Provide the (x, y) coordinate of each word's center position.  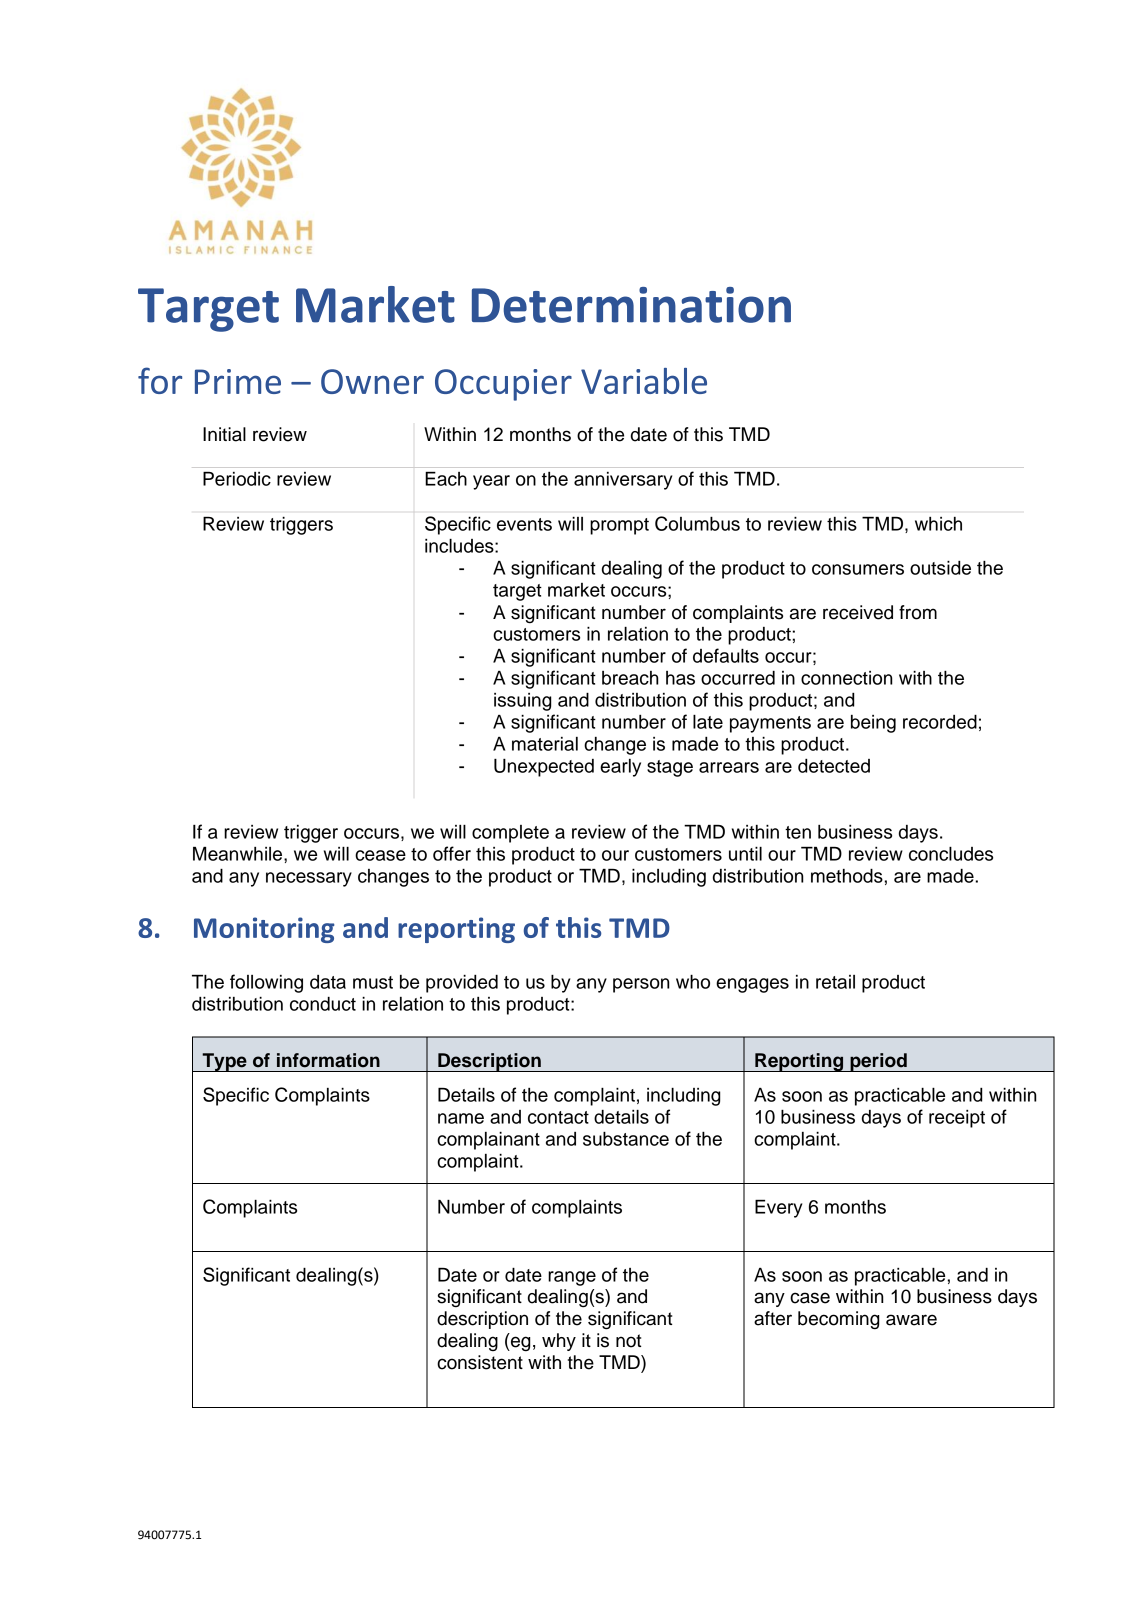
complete (510, 834)
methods (847, 876)
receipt (957, 1119)
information (328, 1060)
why (559, 1342)
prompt (619, 526)
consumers (858, 569)
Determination (631, 305)
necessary (309, 879)
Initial (224, 434)
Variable (644, 381)
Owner (372, 381)
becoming (838, 1320)
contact (558, 1117)
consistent (480, 1362)
